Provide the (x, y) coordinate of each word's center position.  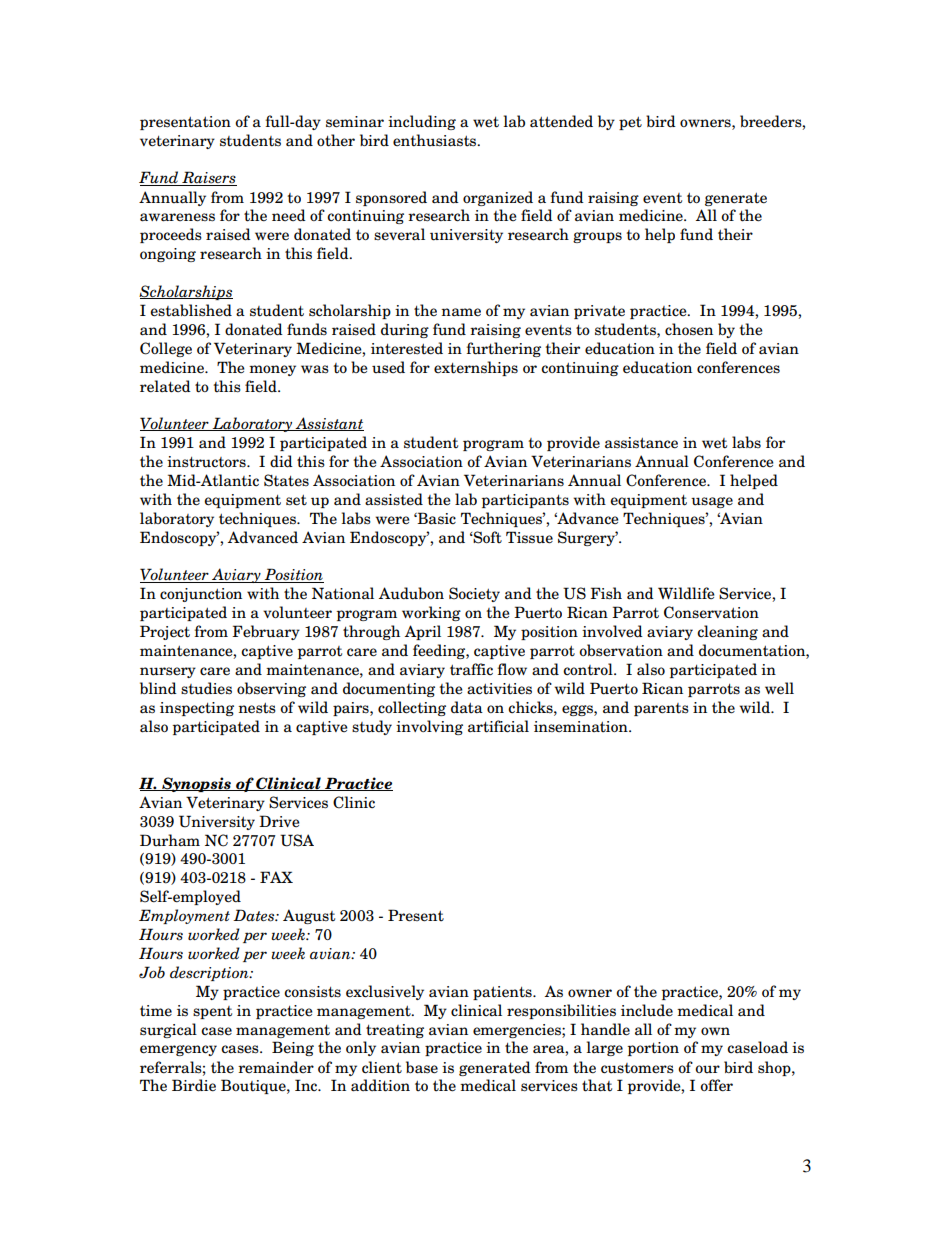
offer (716, 1085)
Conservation (711, 612)
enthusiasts (436, 140)
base (422, 1067)
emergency (178, 1050)
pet (630, 123)
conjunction (201, 595)
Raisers (208, 178)
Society (474, 594)
